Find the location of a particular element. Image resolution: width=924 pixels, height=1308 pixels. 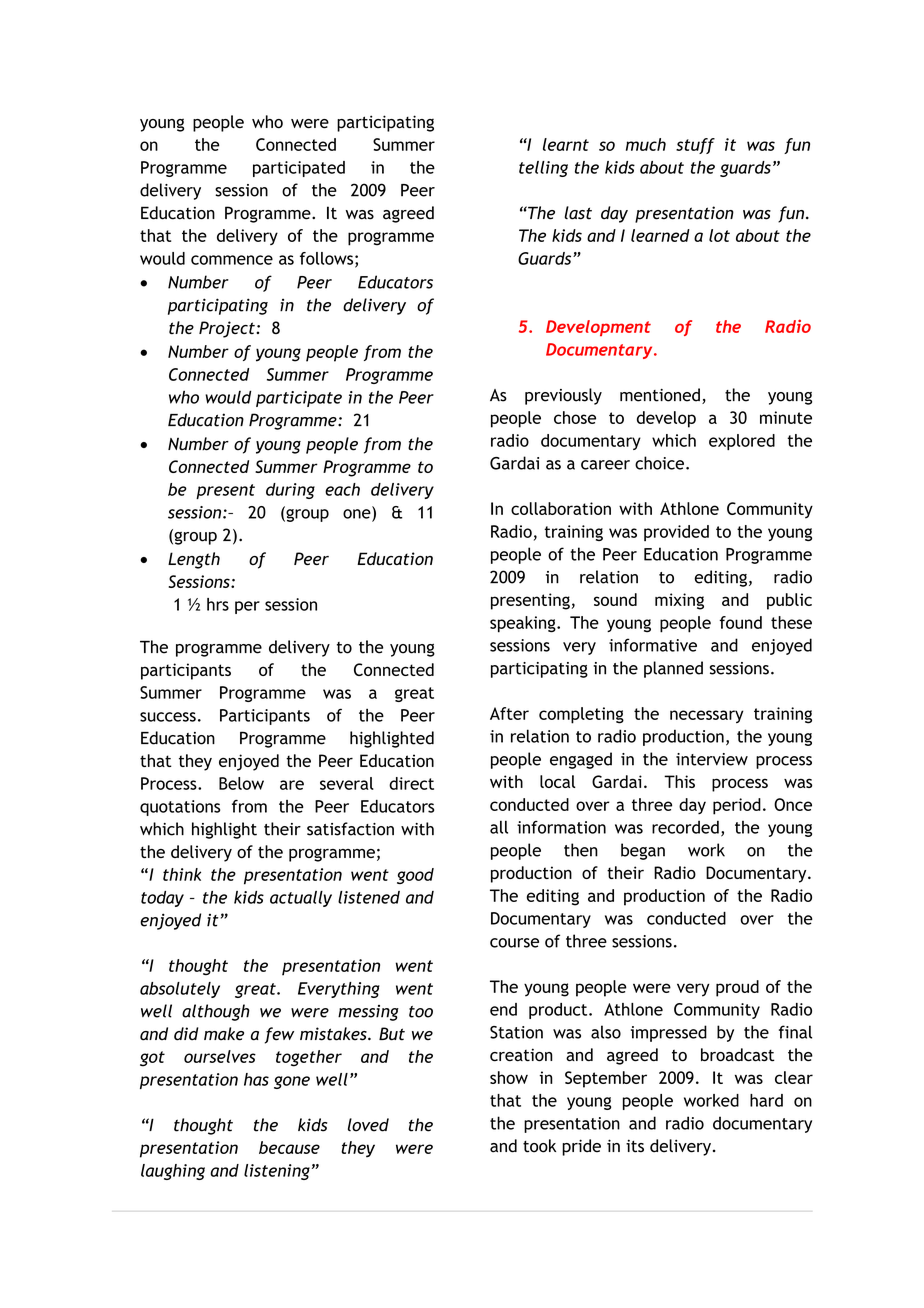

period is located at coordinates (737, 806).
